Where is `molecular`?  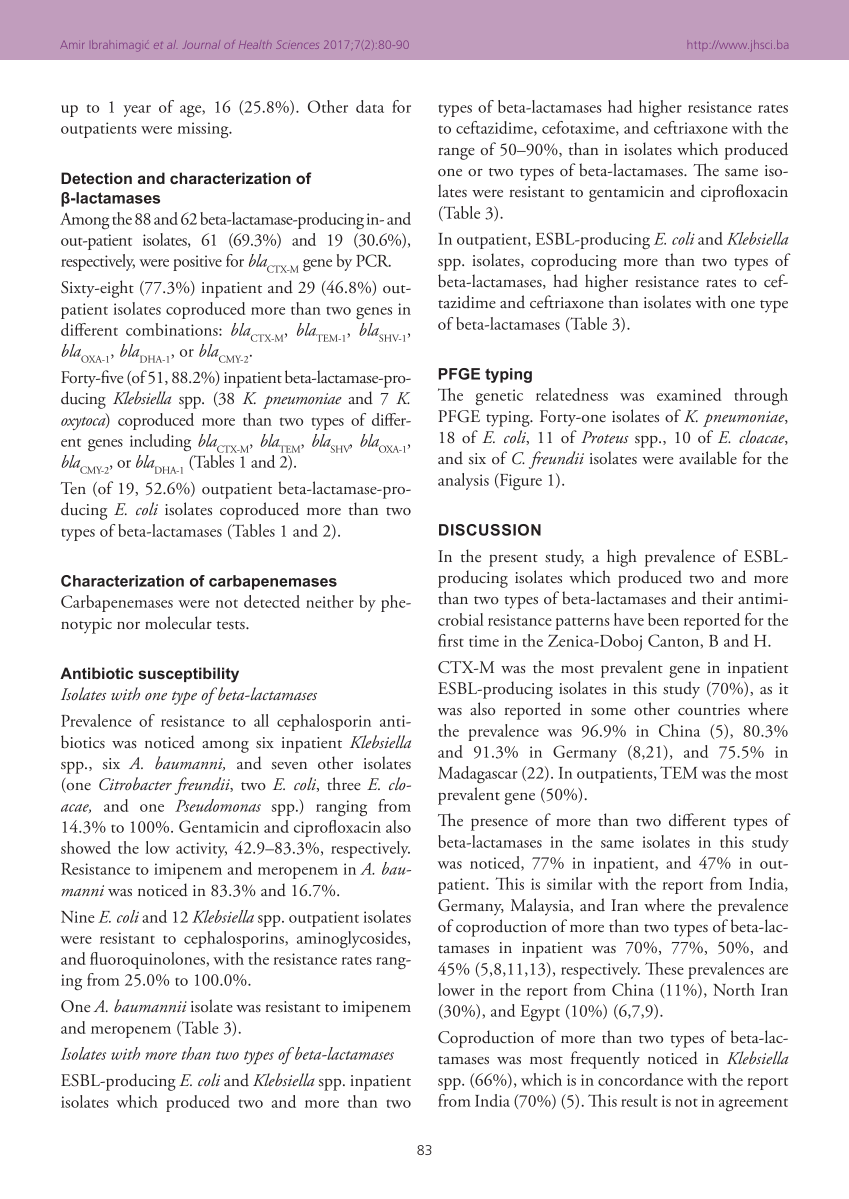 molecular is located at coordinates (178, 623).
